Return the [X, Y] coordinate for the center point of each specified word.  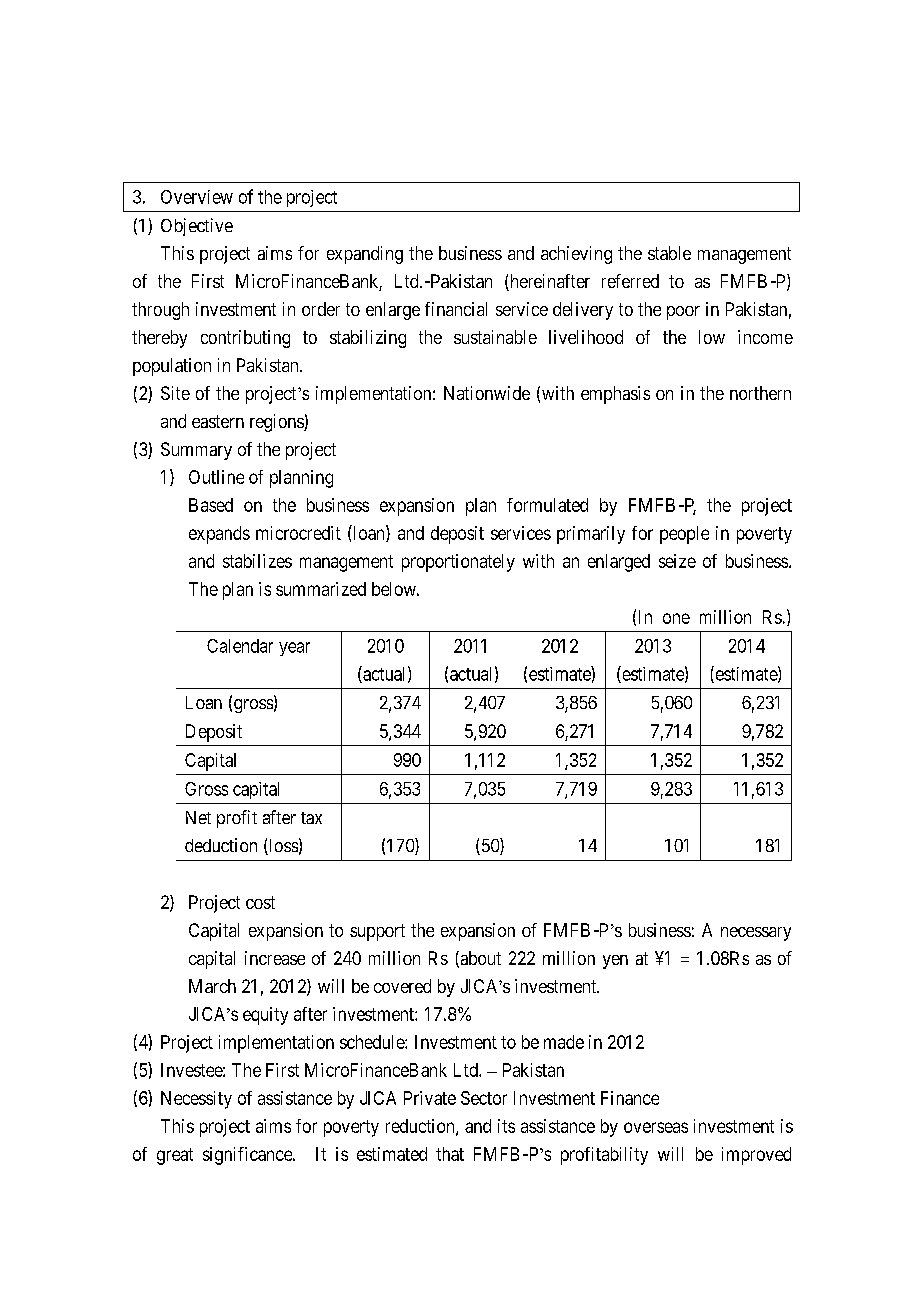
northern [760, 393]
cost [260, 902]
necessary [756, 934]
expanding [365, 255]
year [294, 649]
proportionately [458, 563]
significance [248, 1156]
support [377, 932]
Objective [197, 227]
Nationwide [487, 393]
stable [669, 253]
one [676, 618]
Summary [196, 451]
